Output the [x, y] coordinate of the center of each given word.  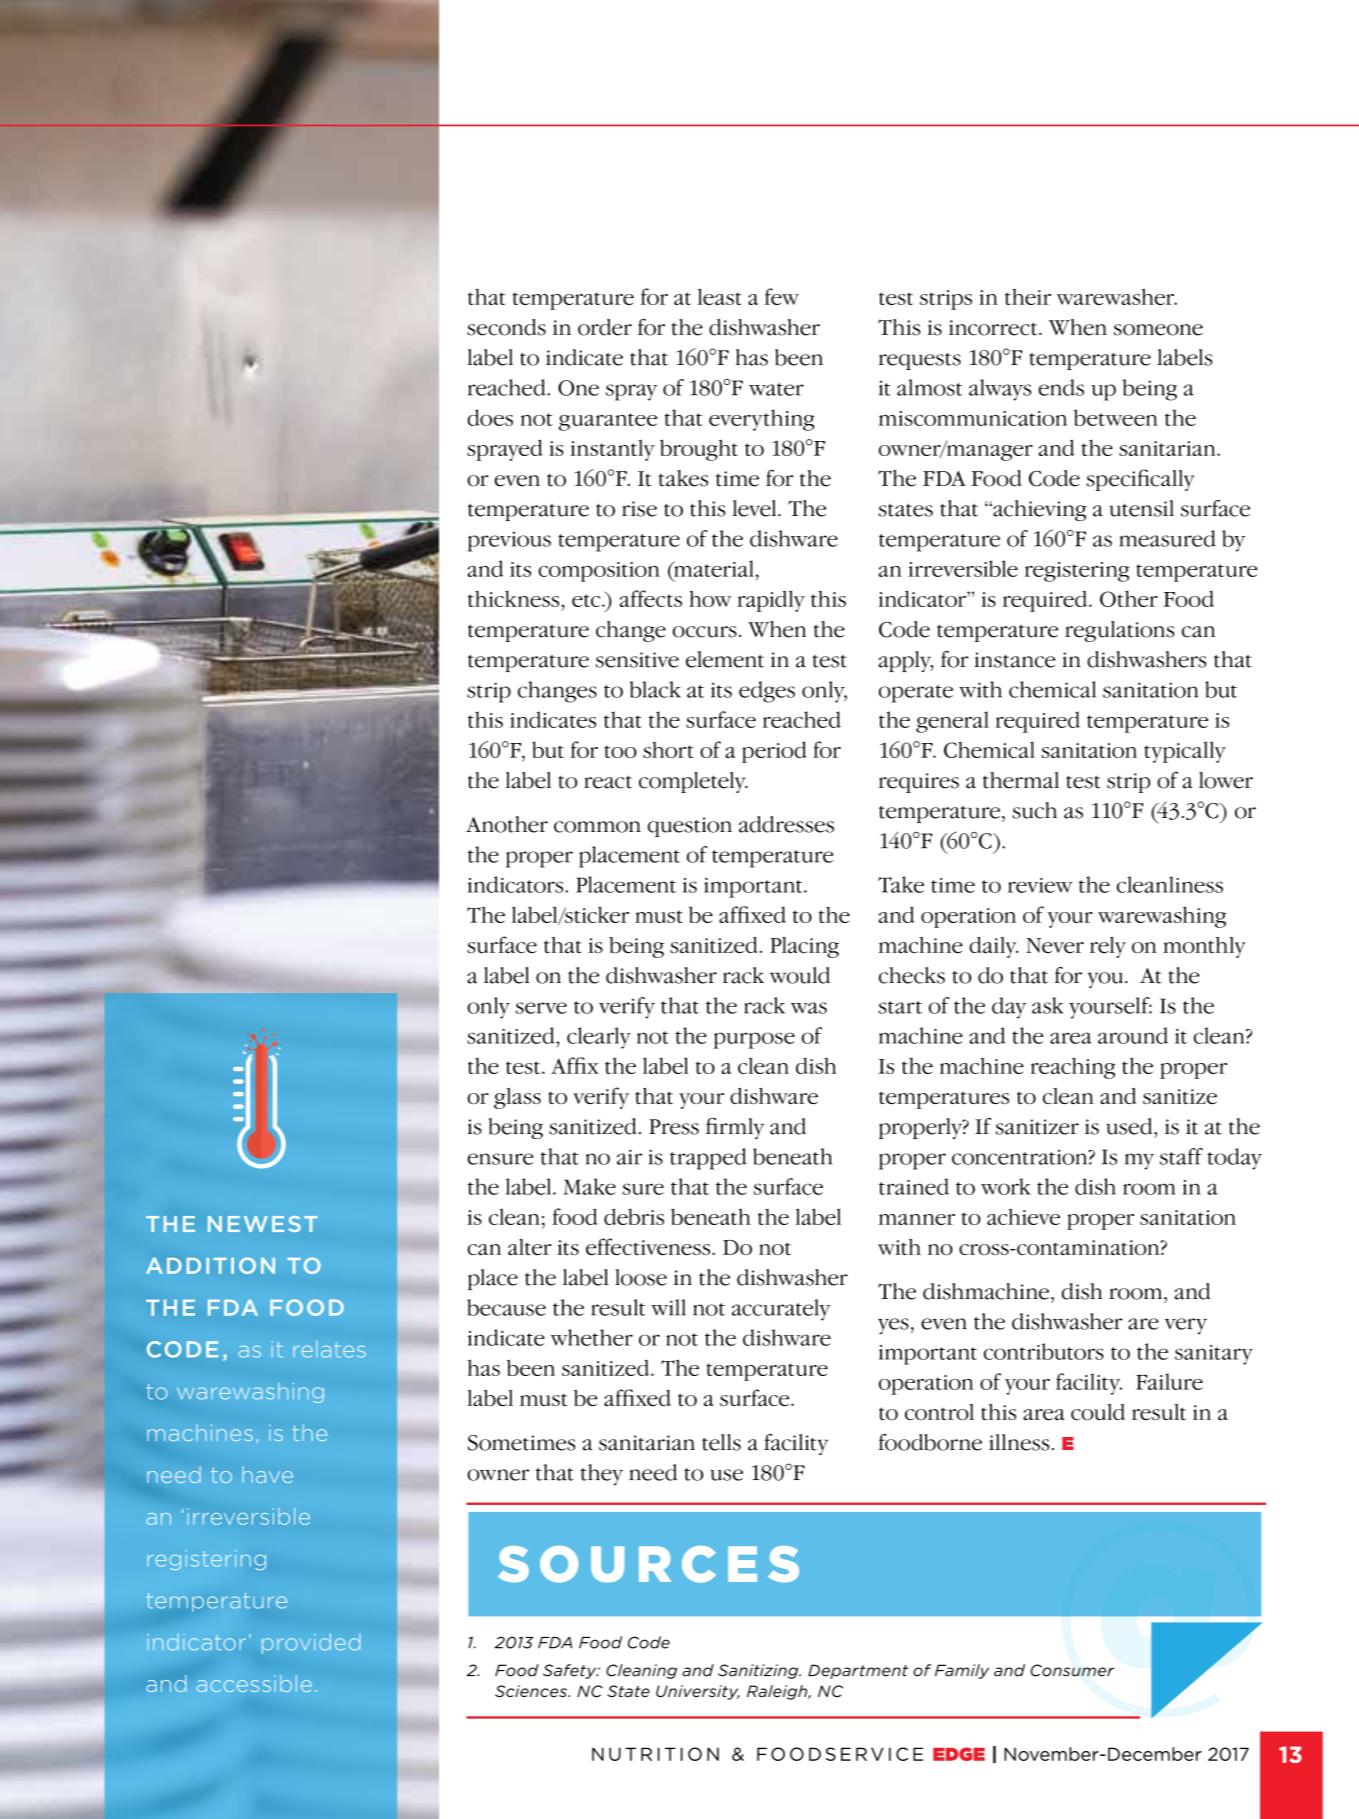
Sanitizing [759, 1671]
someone [1158, 330]
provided [311, 1643]
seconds [506, 327]
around [1133, 1035]
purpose [754, 1040]
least [720, 296]
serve [541, 1008]
